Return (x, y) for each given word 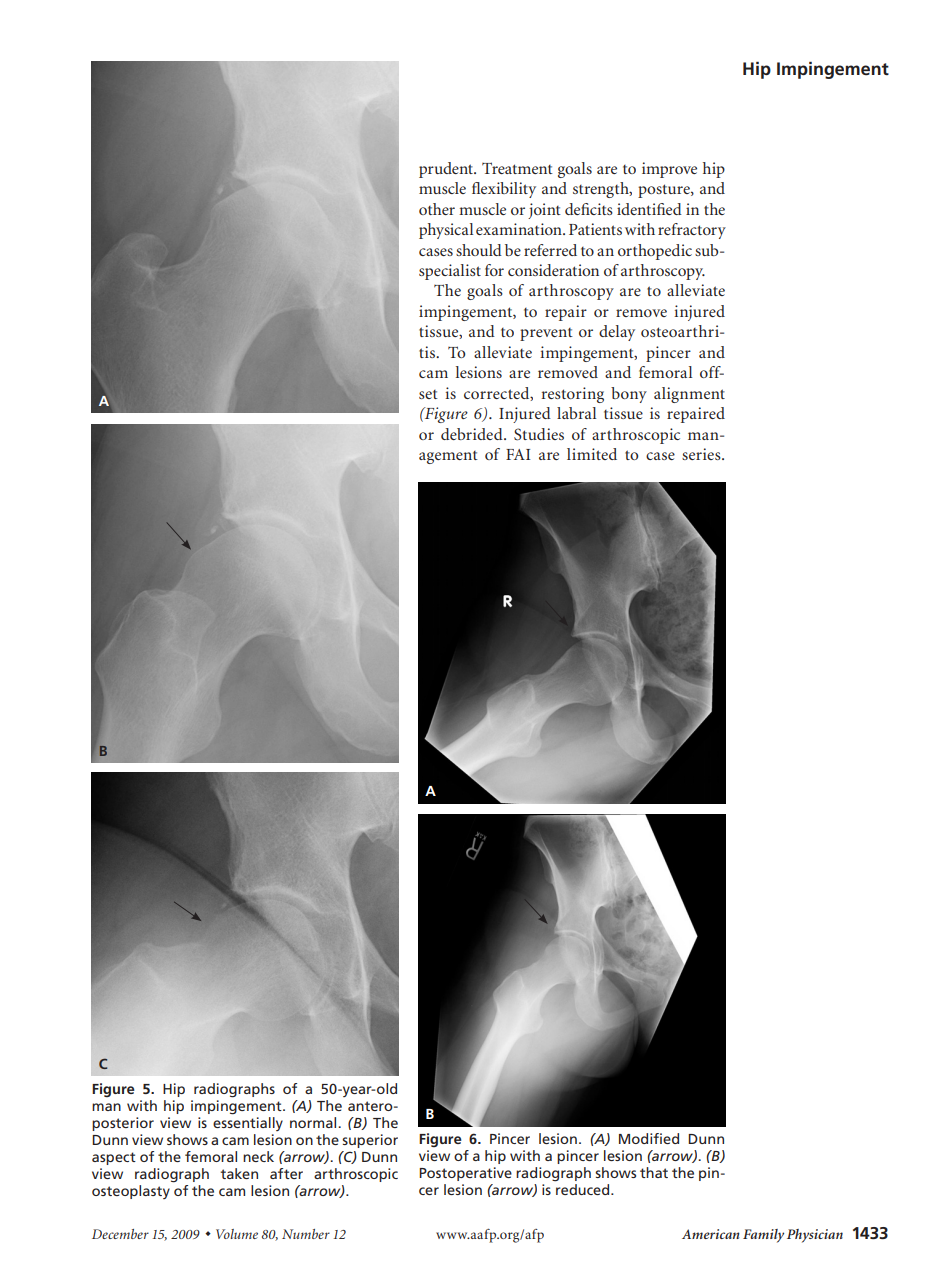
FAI (518, 454)
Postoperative (465, 1174)
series (702, 454)
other (437, 209)
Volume (237, 1234)
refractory (692, 231)
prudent (447, 170)
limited (592, 454)
